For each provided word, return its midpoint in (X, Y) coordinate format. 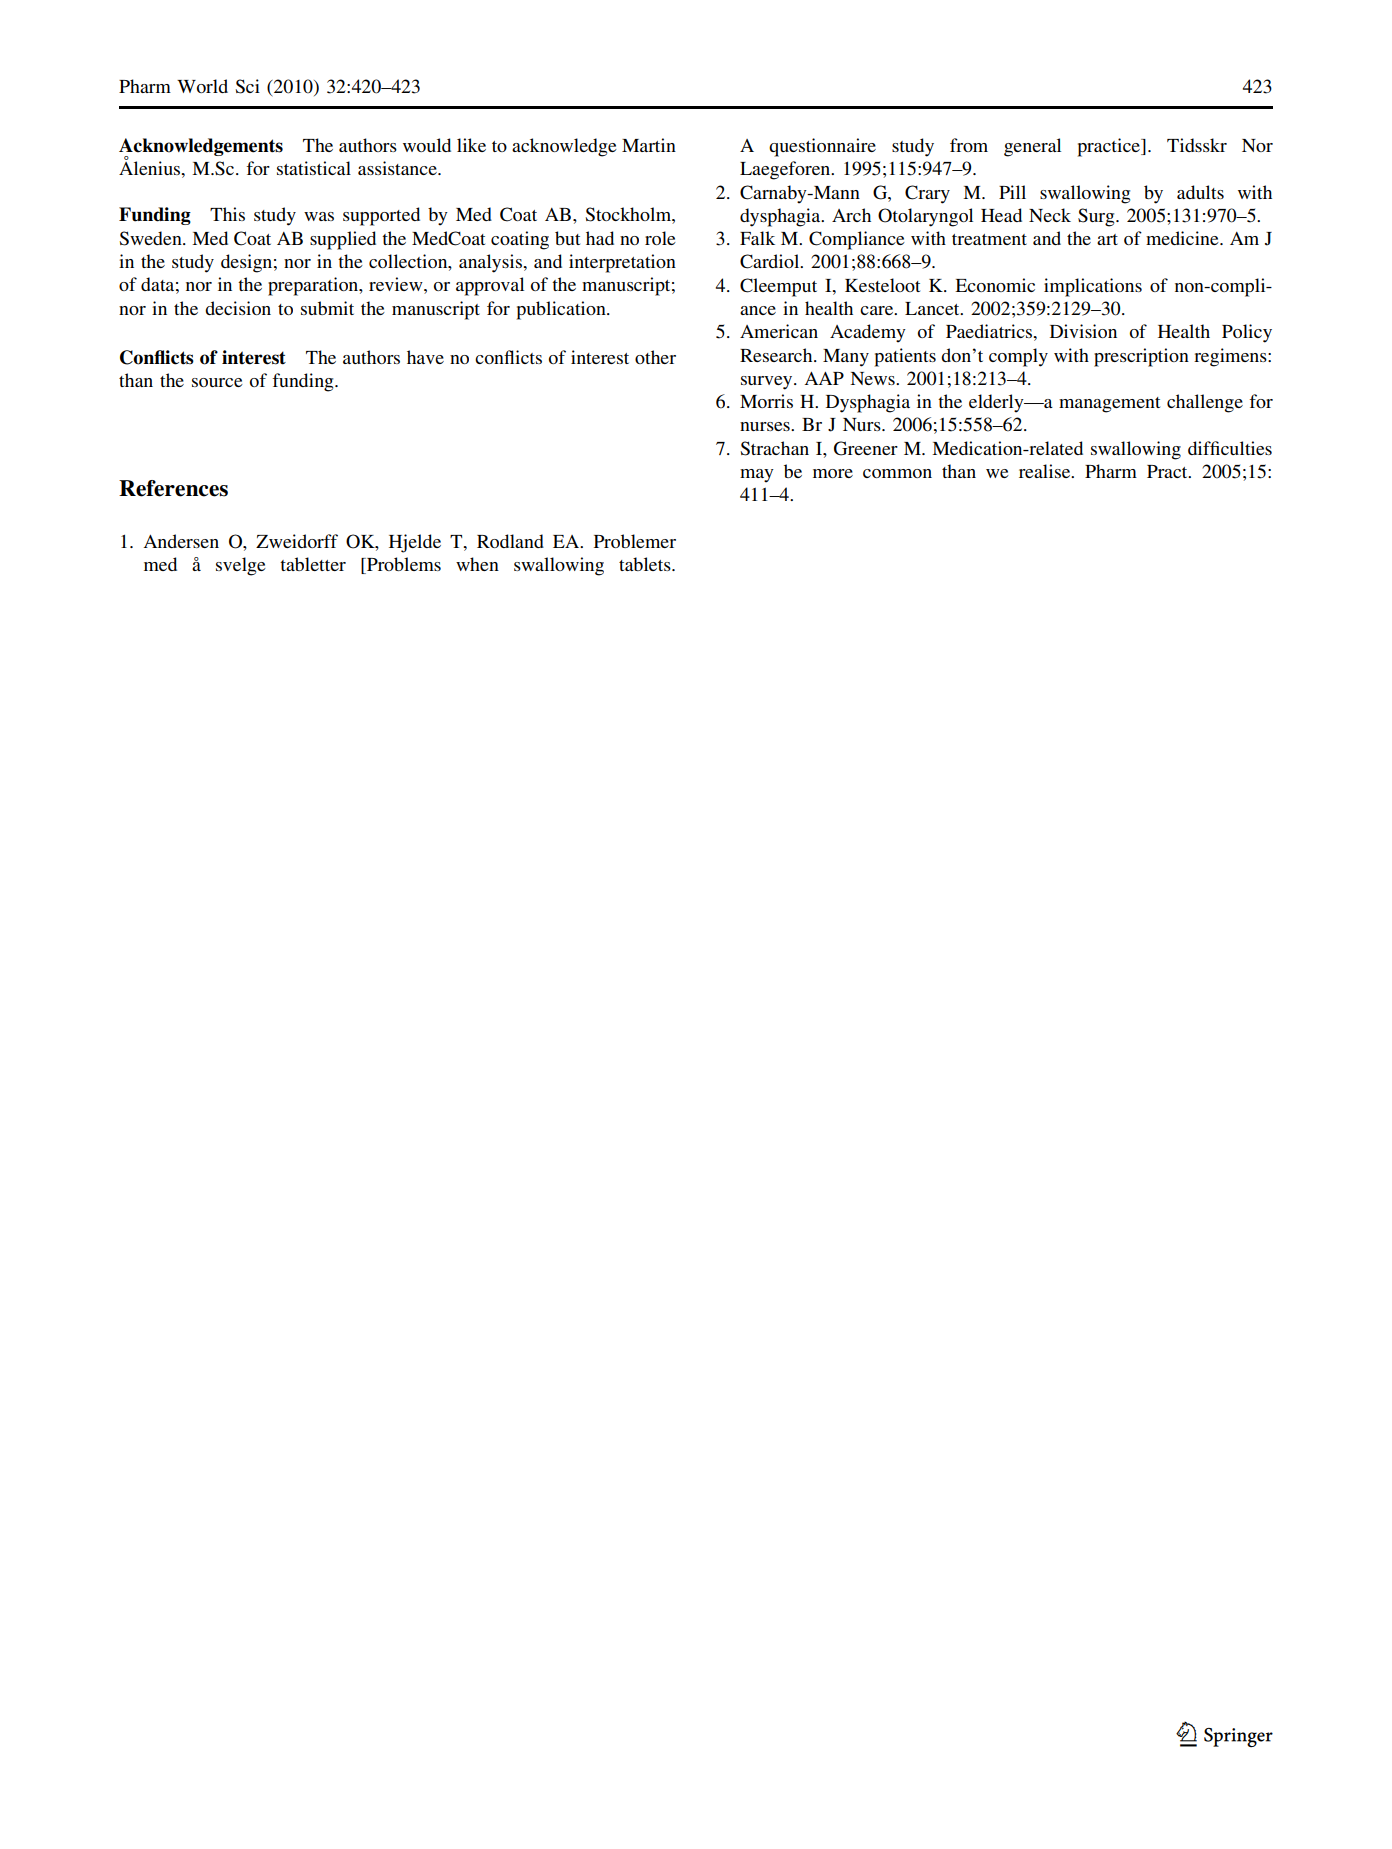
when (477, 564)
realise (1046, 471)
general (1032, 147)
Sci (247, 86)
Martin (649, 145)
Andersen (181, 541)
